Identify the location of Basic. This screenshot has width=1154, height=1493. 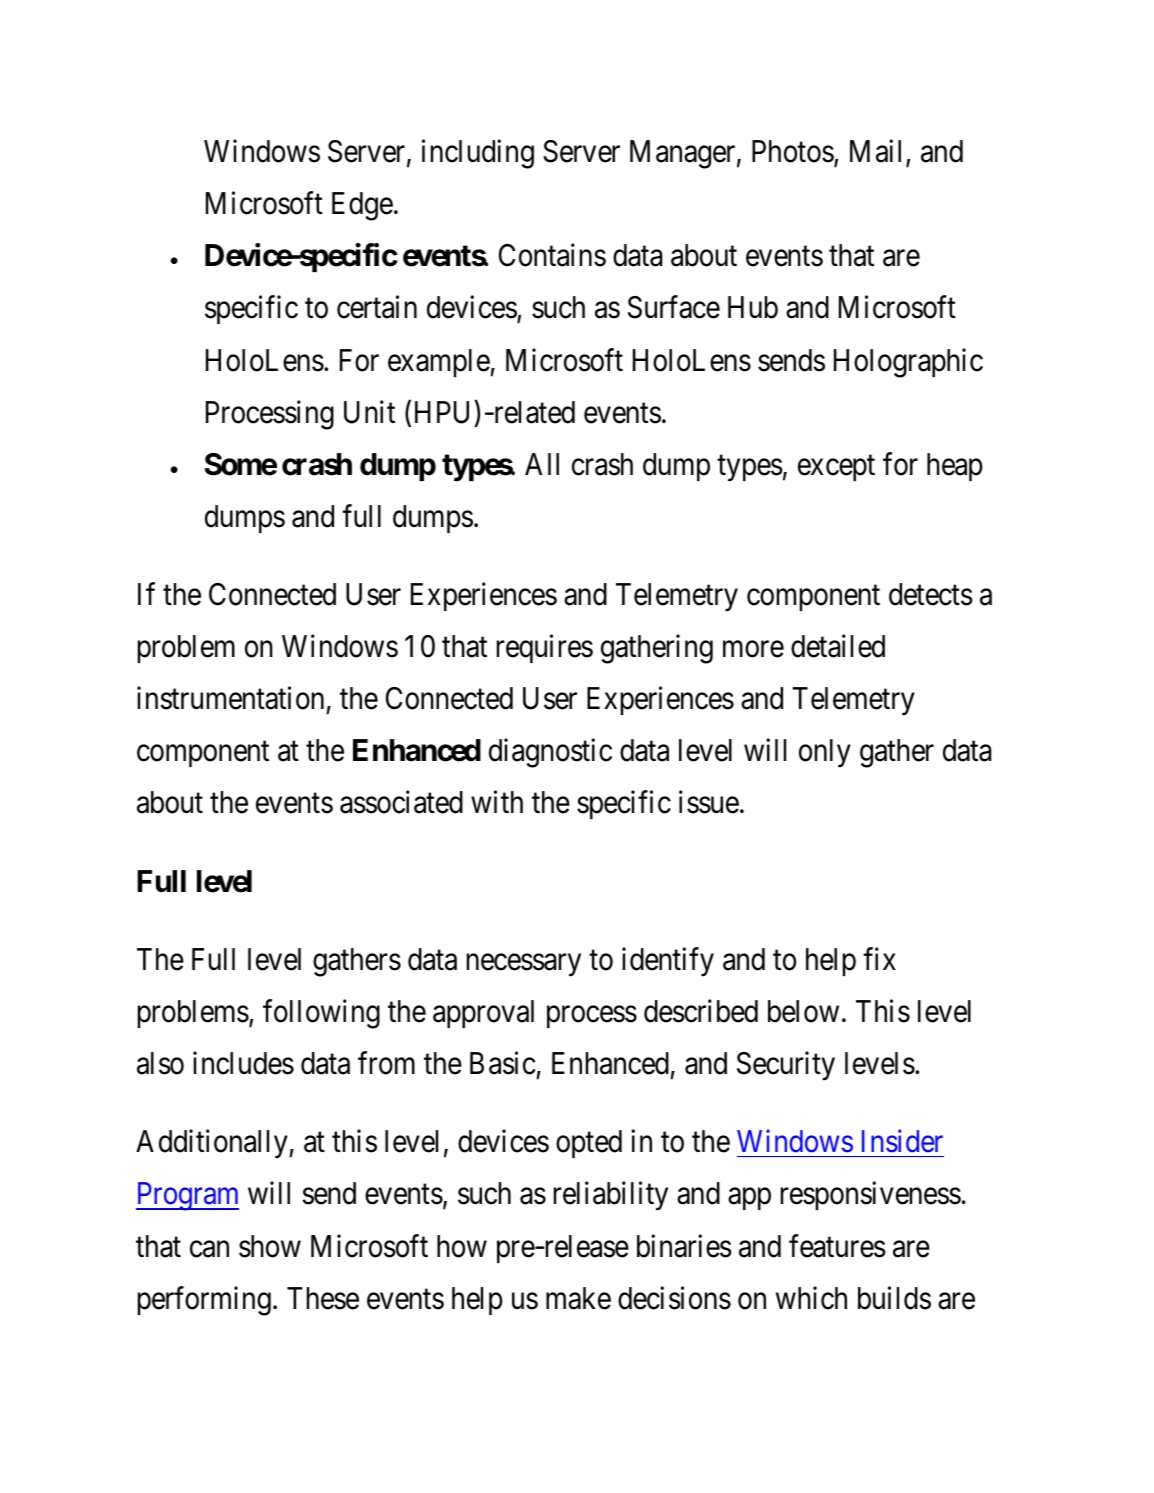
(503, 1063).
